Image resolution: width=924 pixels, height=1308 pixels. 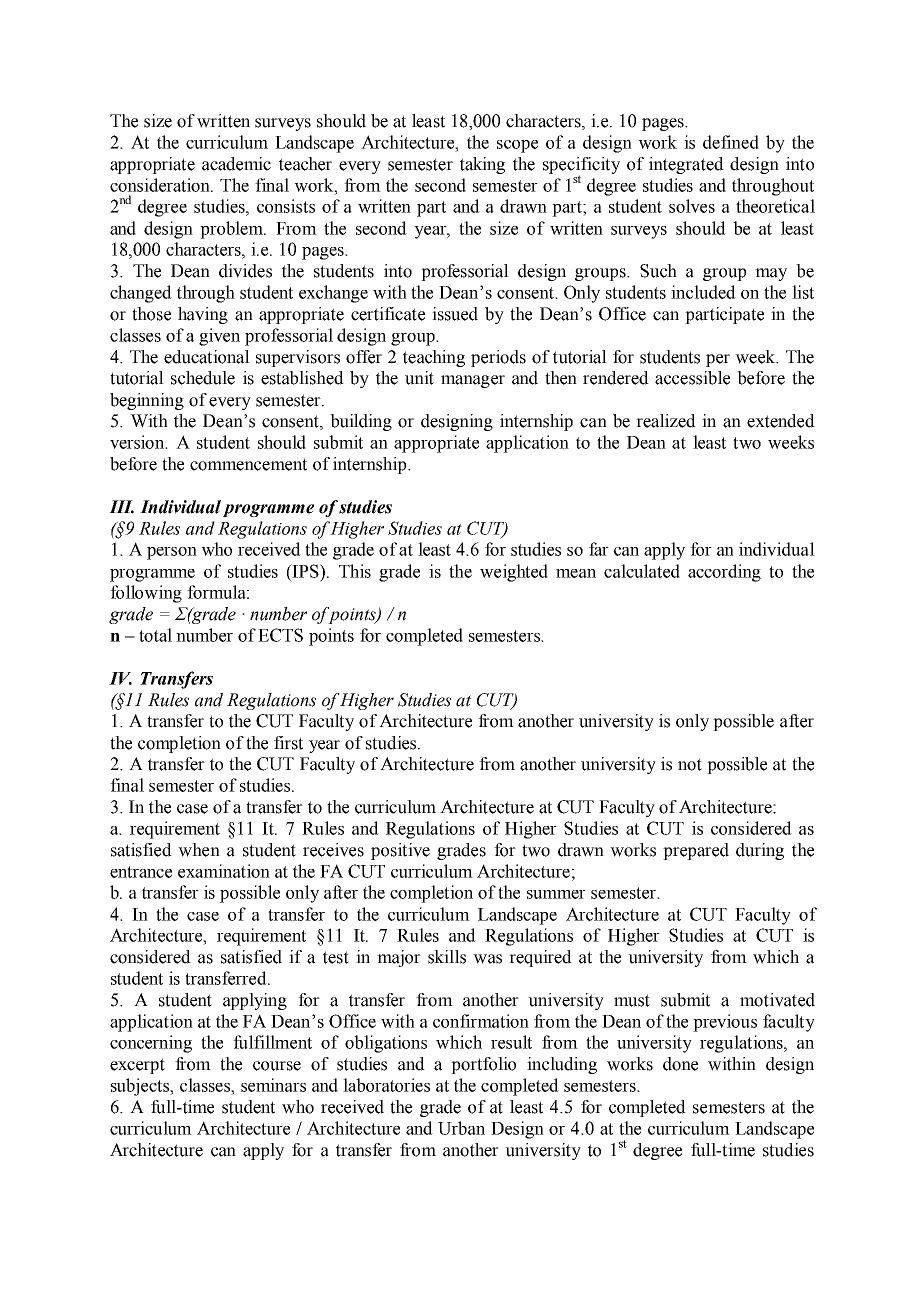 What do you see at coordinates (686, 165) in the page?
I see `integrated` at bounding box center [686, 165].
